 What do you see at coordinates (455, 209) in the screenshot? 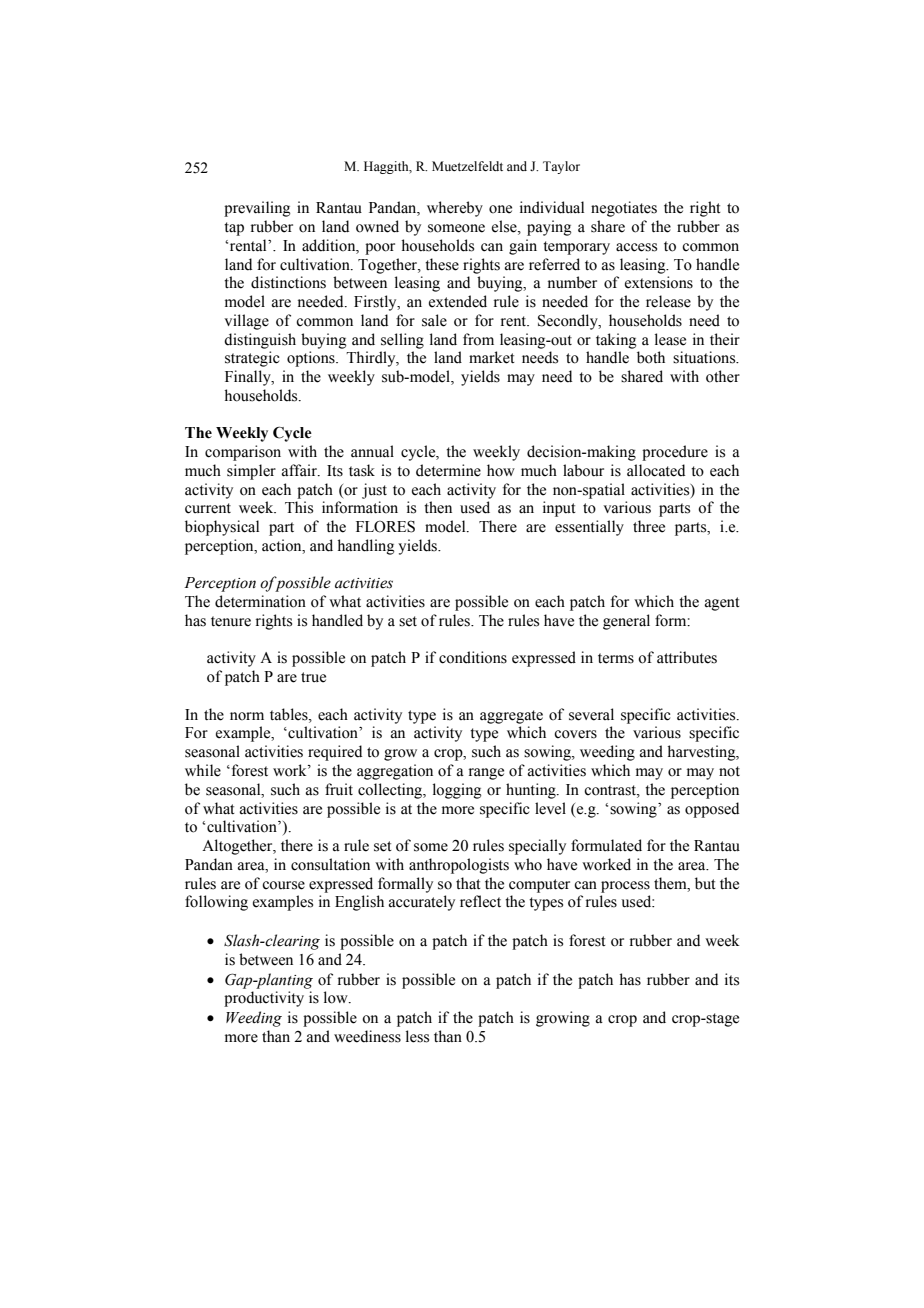
I see `whereby` at bounding box center [455, 209].
